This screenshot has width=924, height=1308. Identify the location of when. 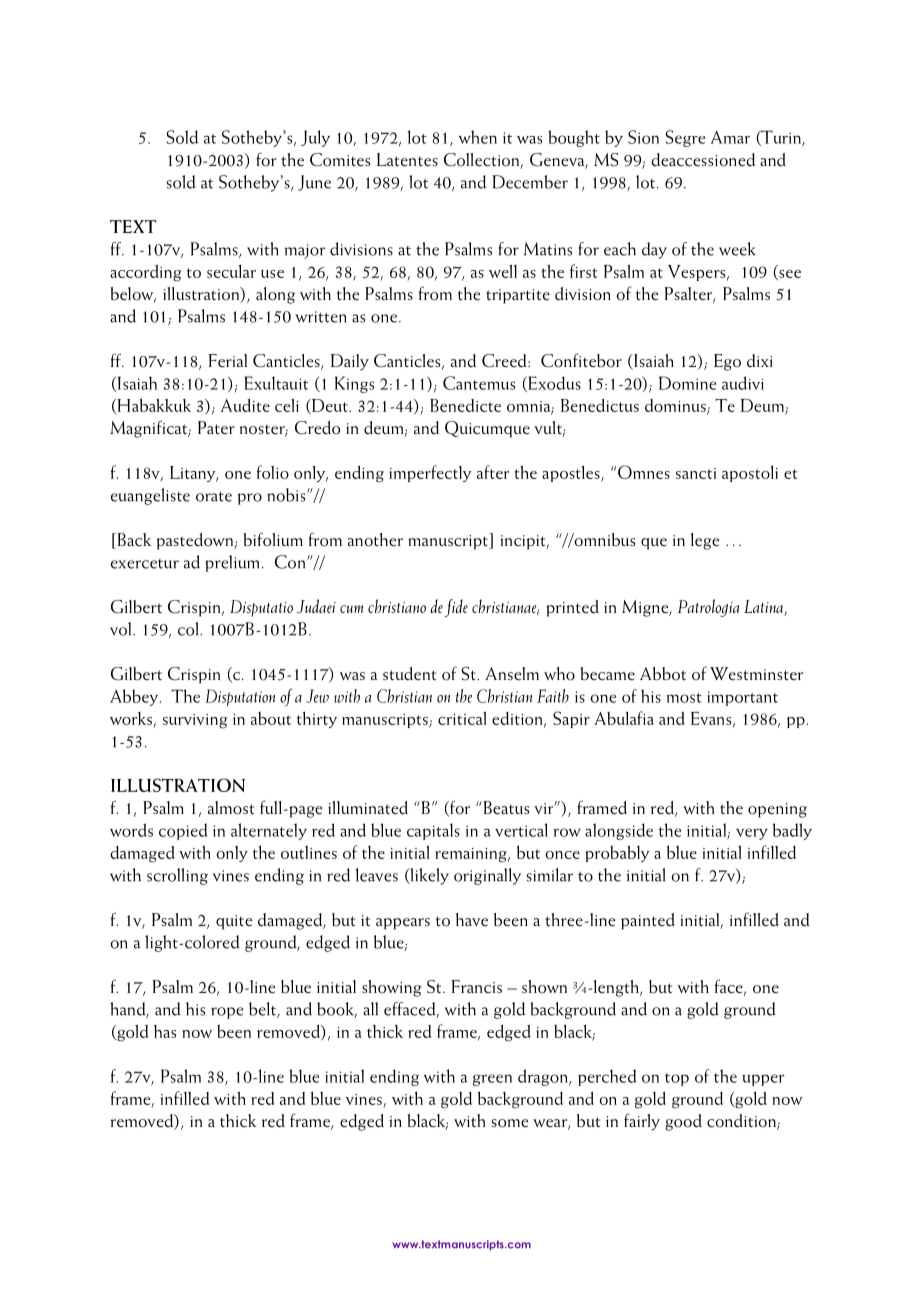
(478, 137).
